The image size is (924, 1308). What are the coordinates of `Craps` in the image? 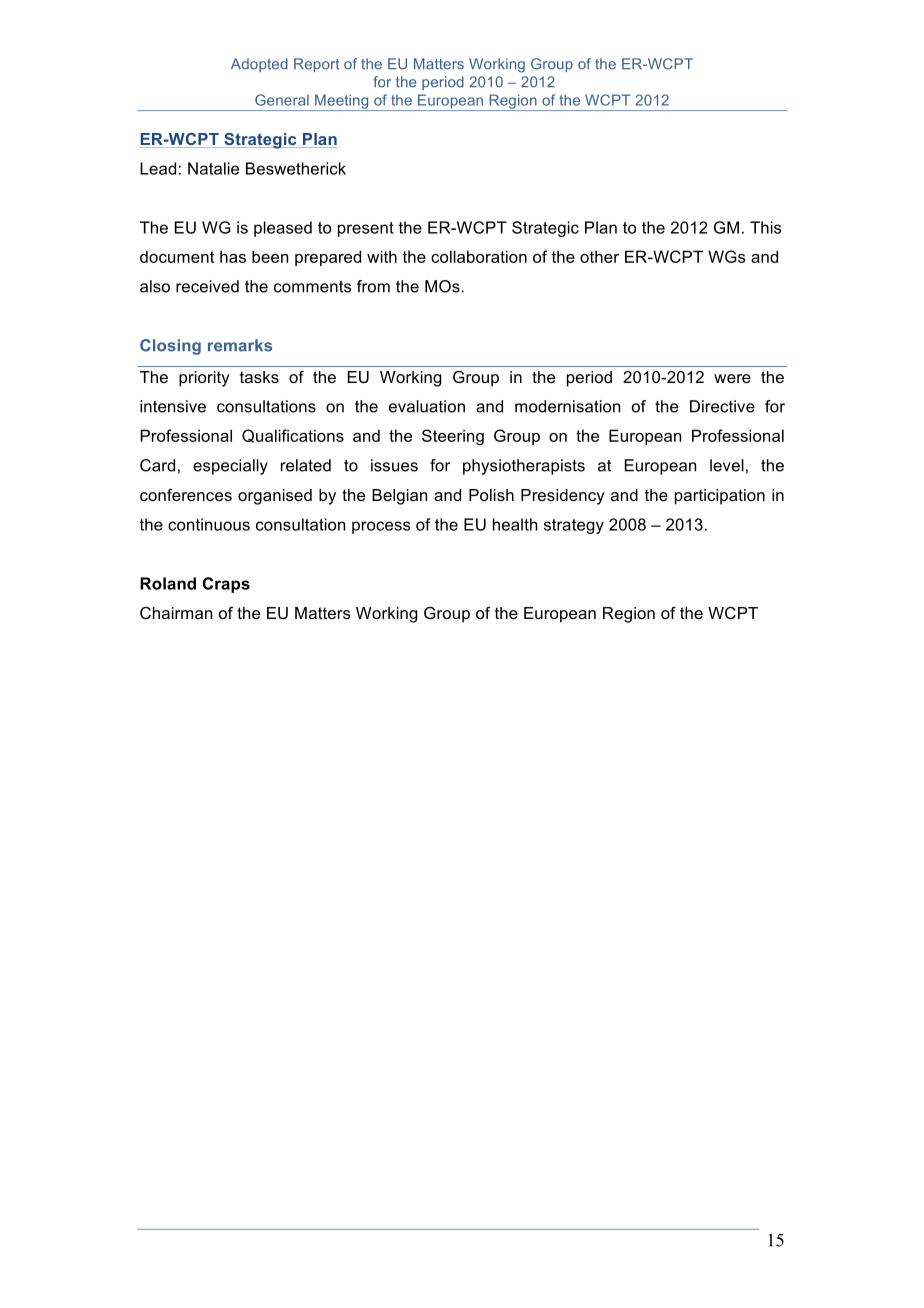 It's located at (226, 585).
